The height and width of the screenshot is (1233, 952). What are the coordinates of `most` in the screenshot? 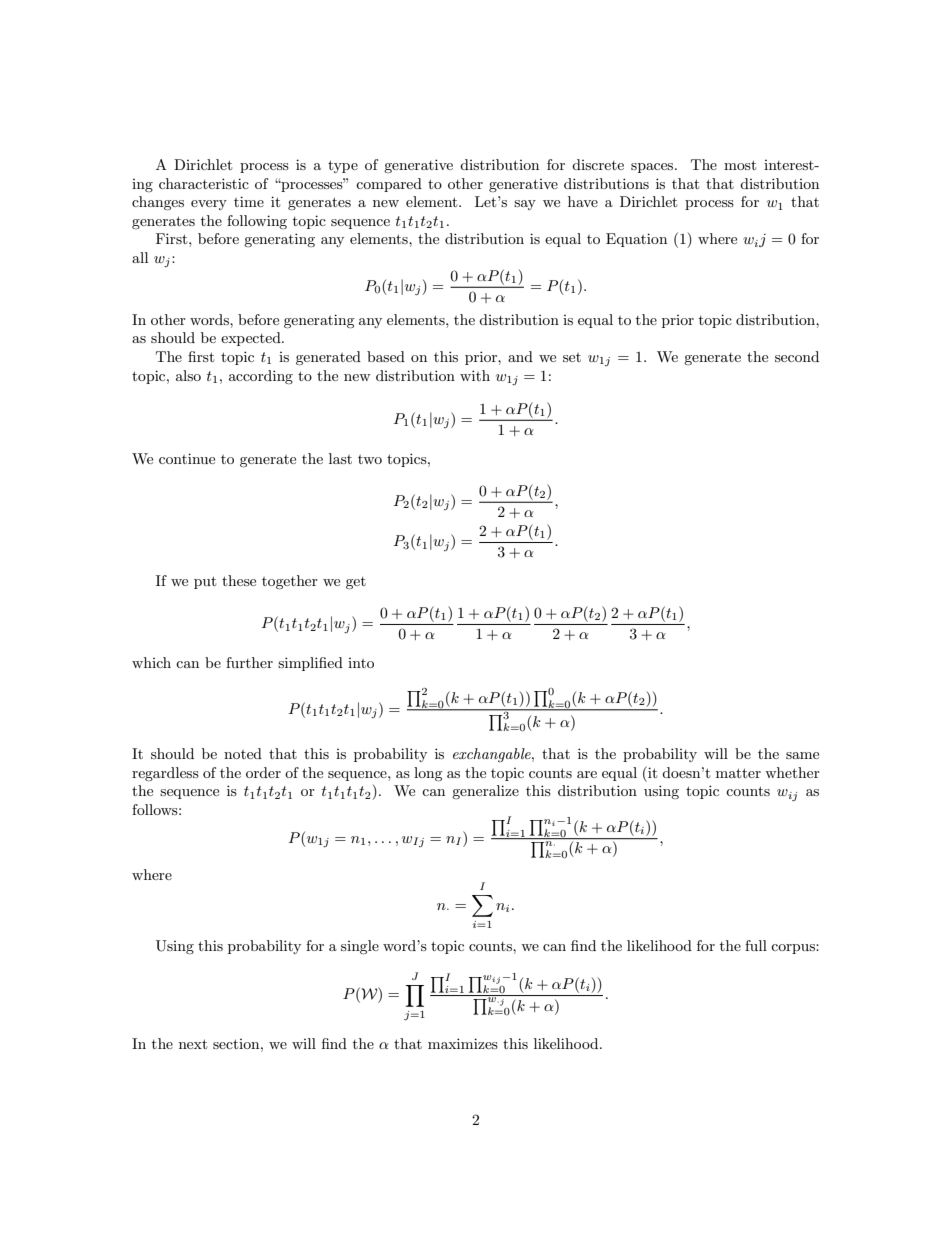 It's located at (740, 165).
